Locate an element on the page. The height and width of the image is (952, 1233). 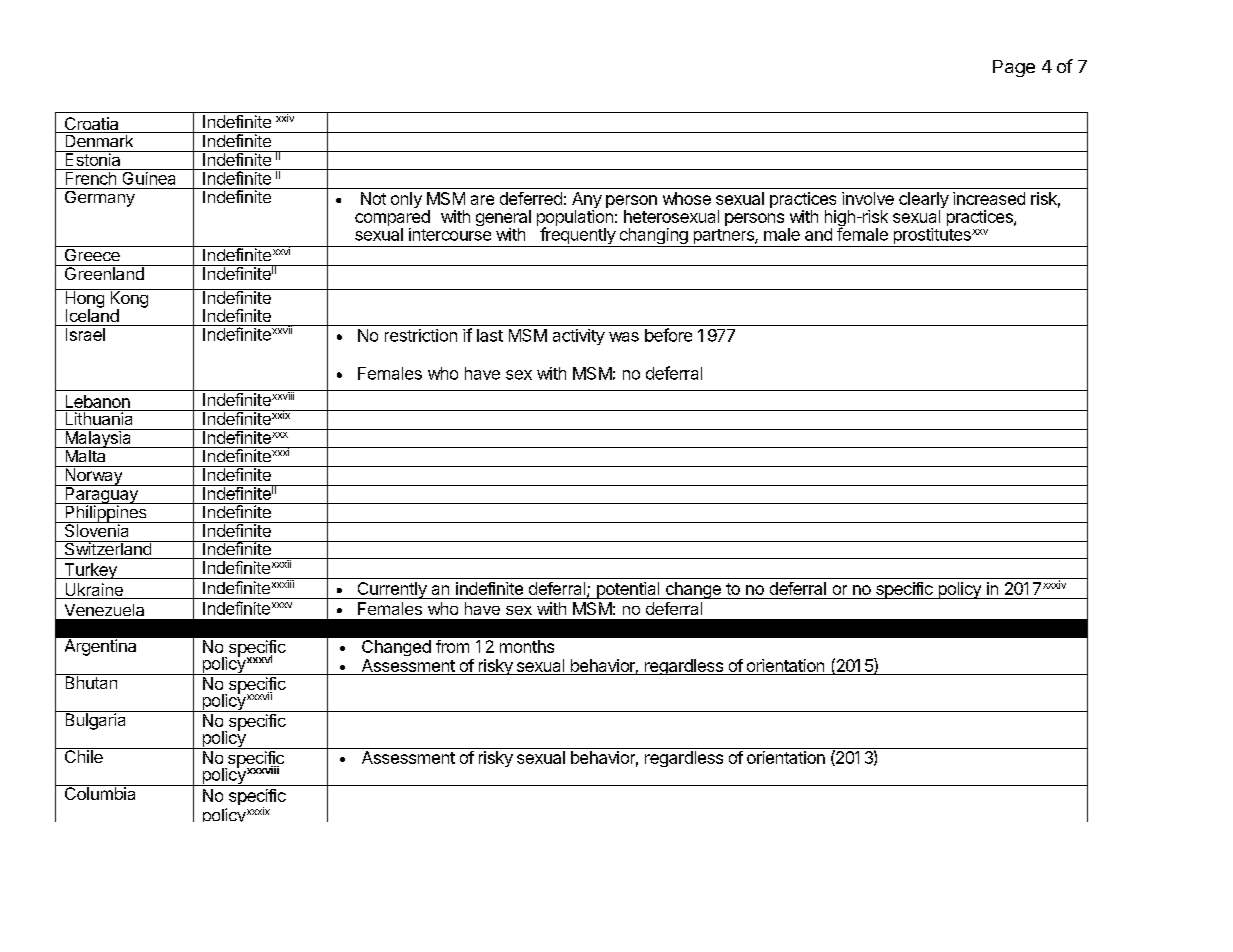
Croatia is located at coordinates (91, 125).
